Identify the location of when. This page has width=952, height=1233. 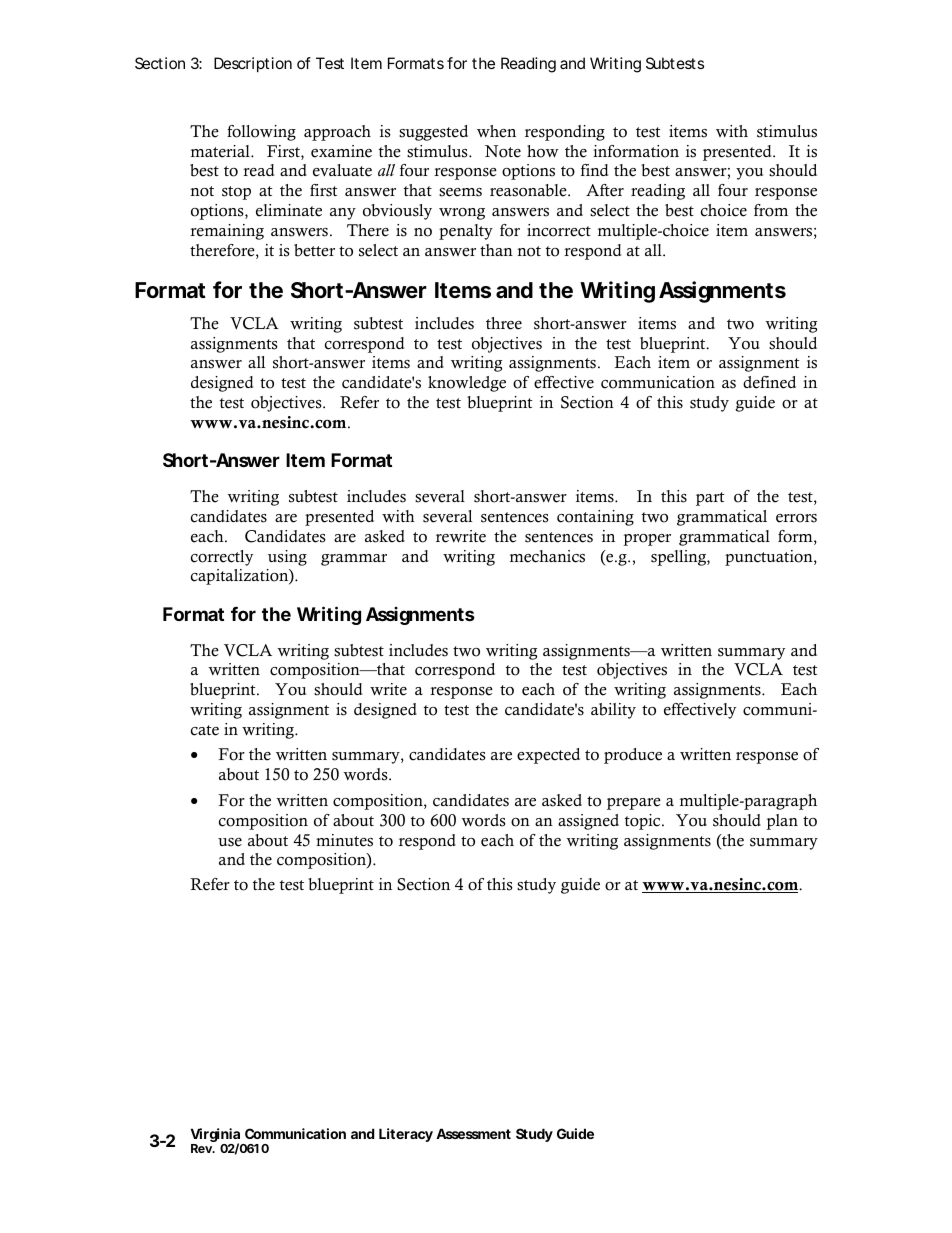
(496, 131).
